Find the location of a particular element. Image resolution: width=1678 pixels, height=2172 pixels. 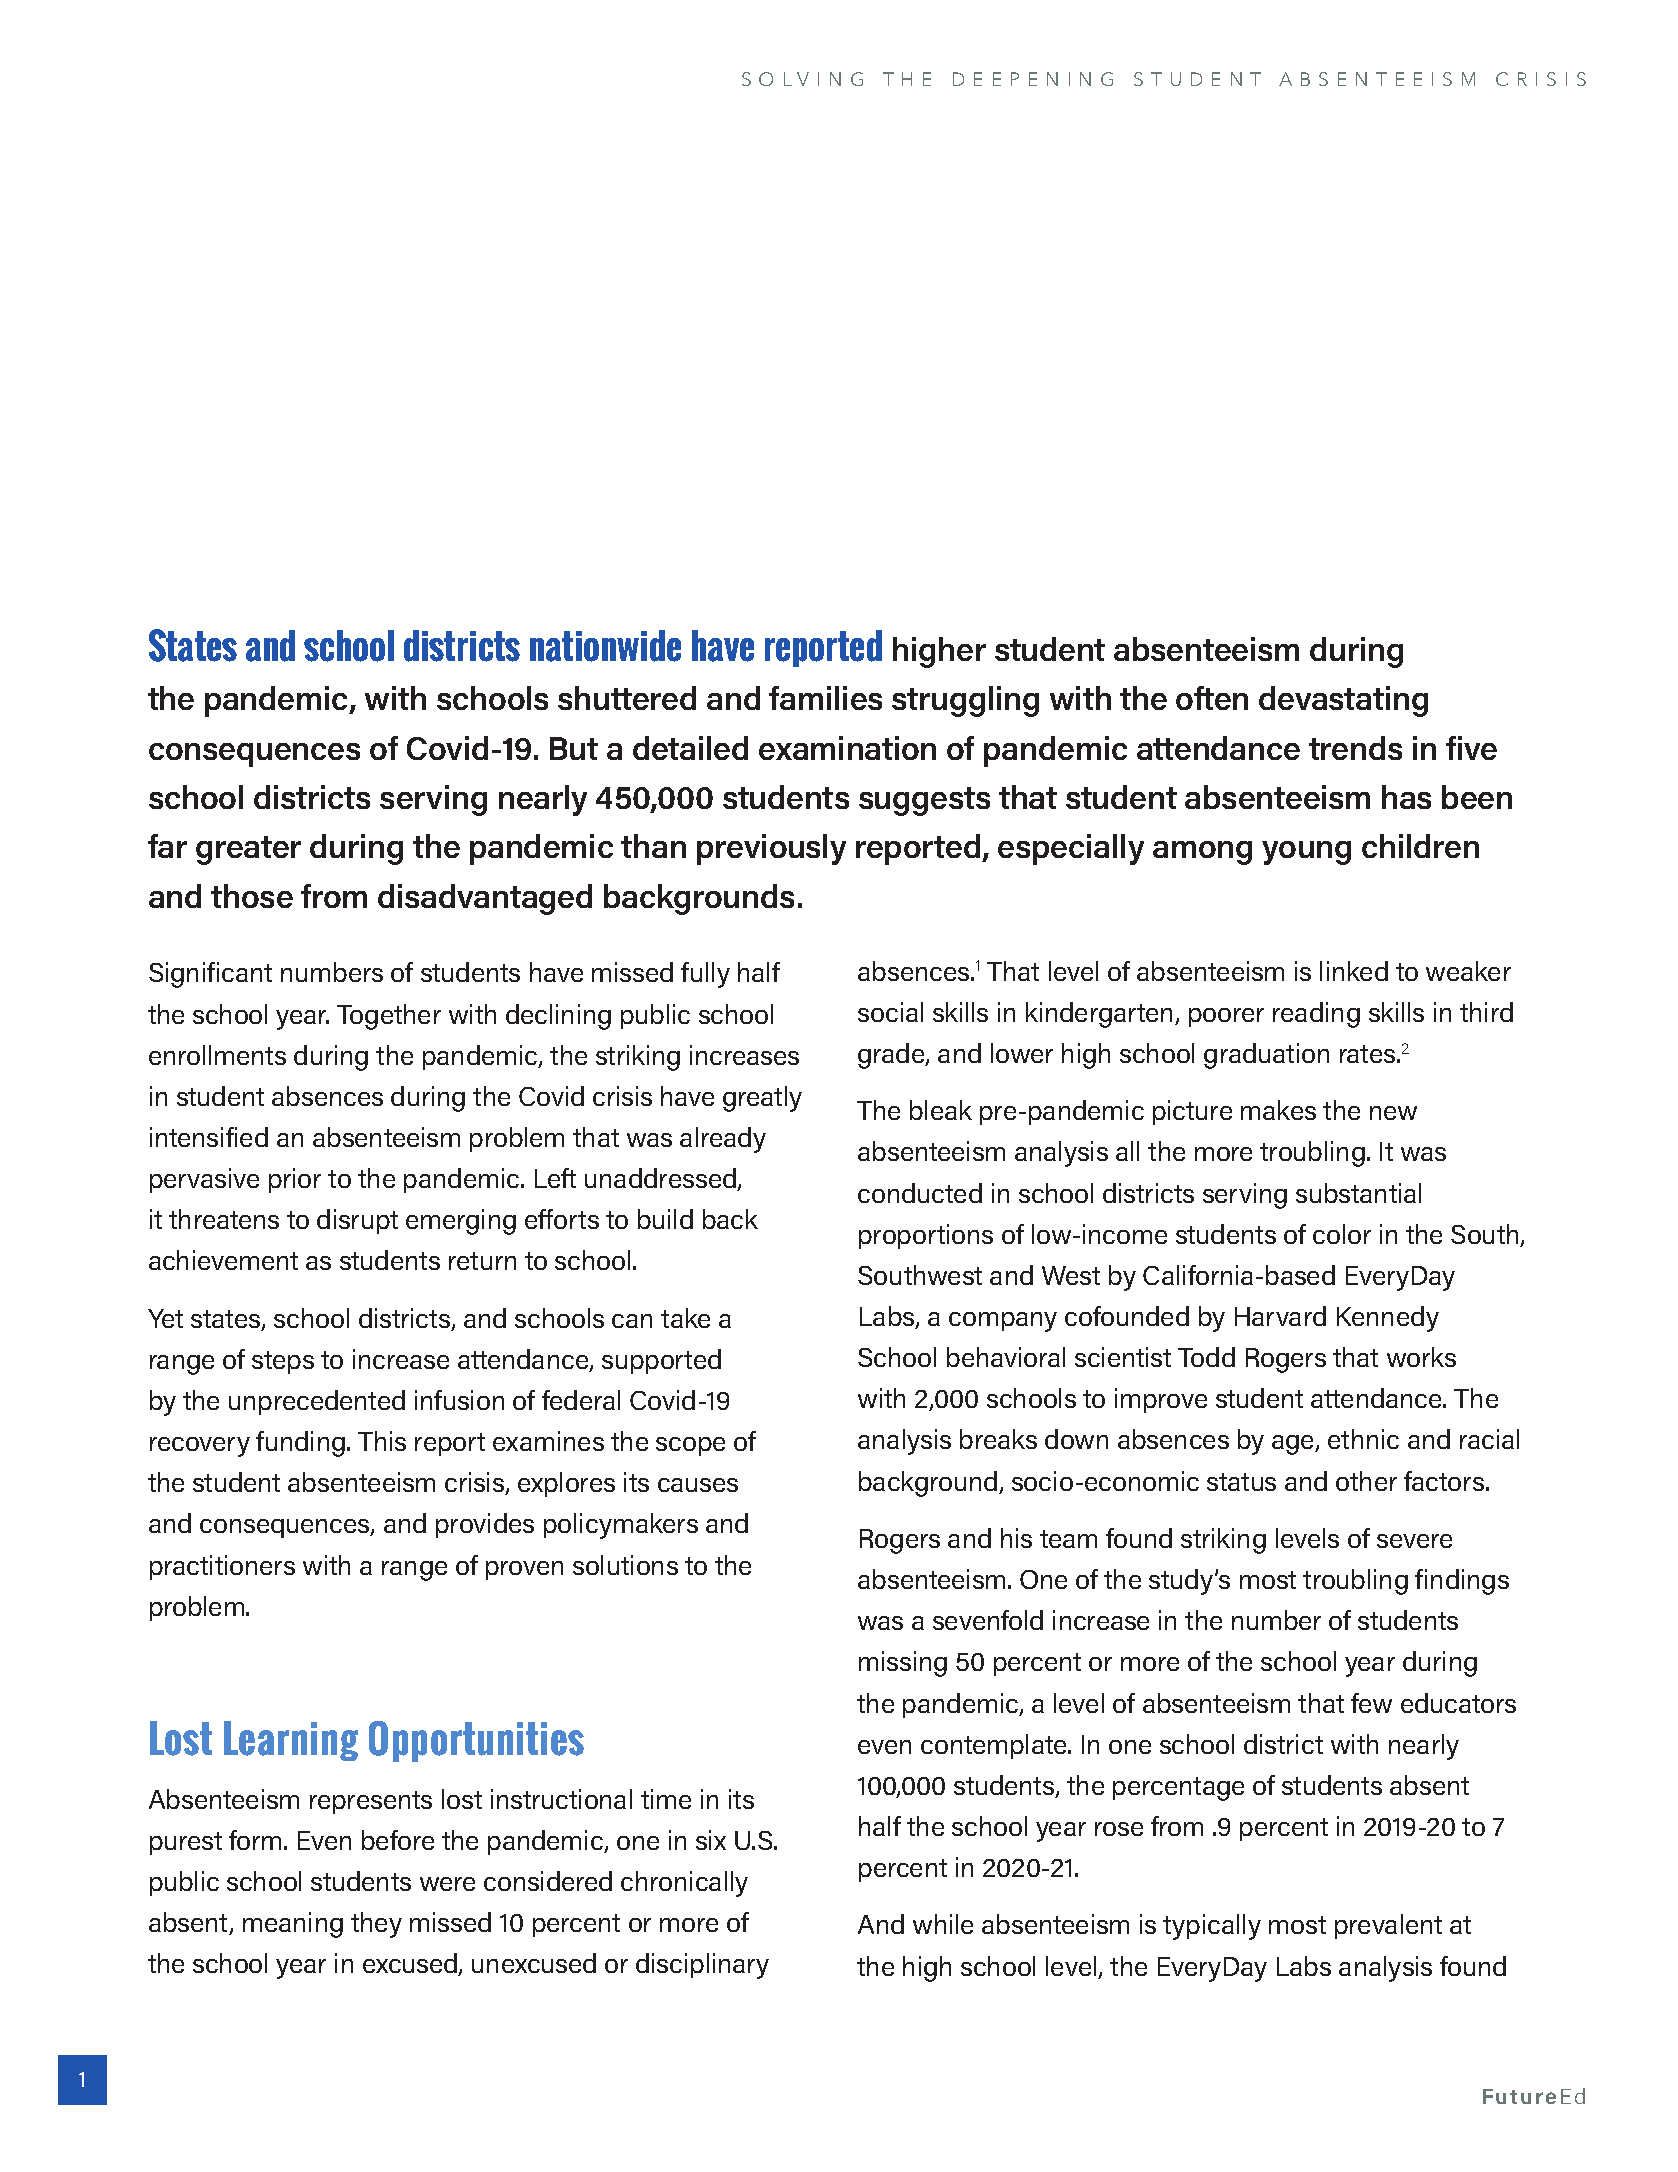

devastating is located at coordinates (1343, 701).
